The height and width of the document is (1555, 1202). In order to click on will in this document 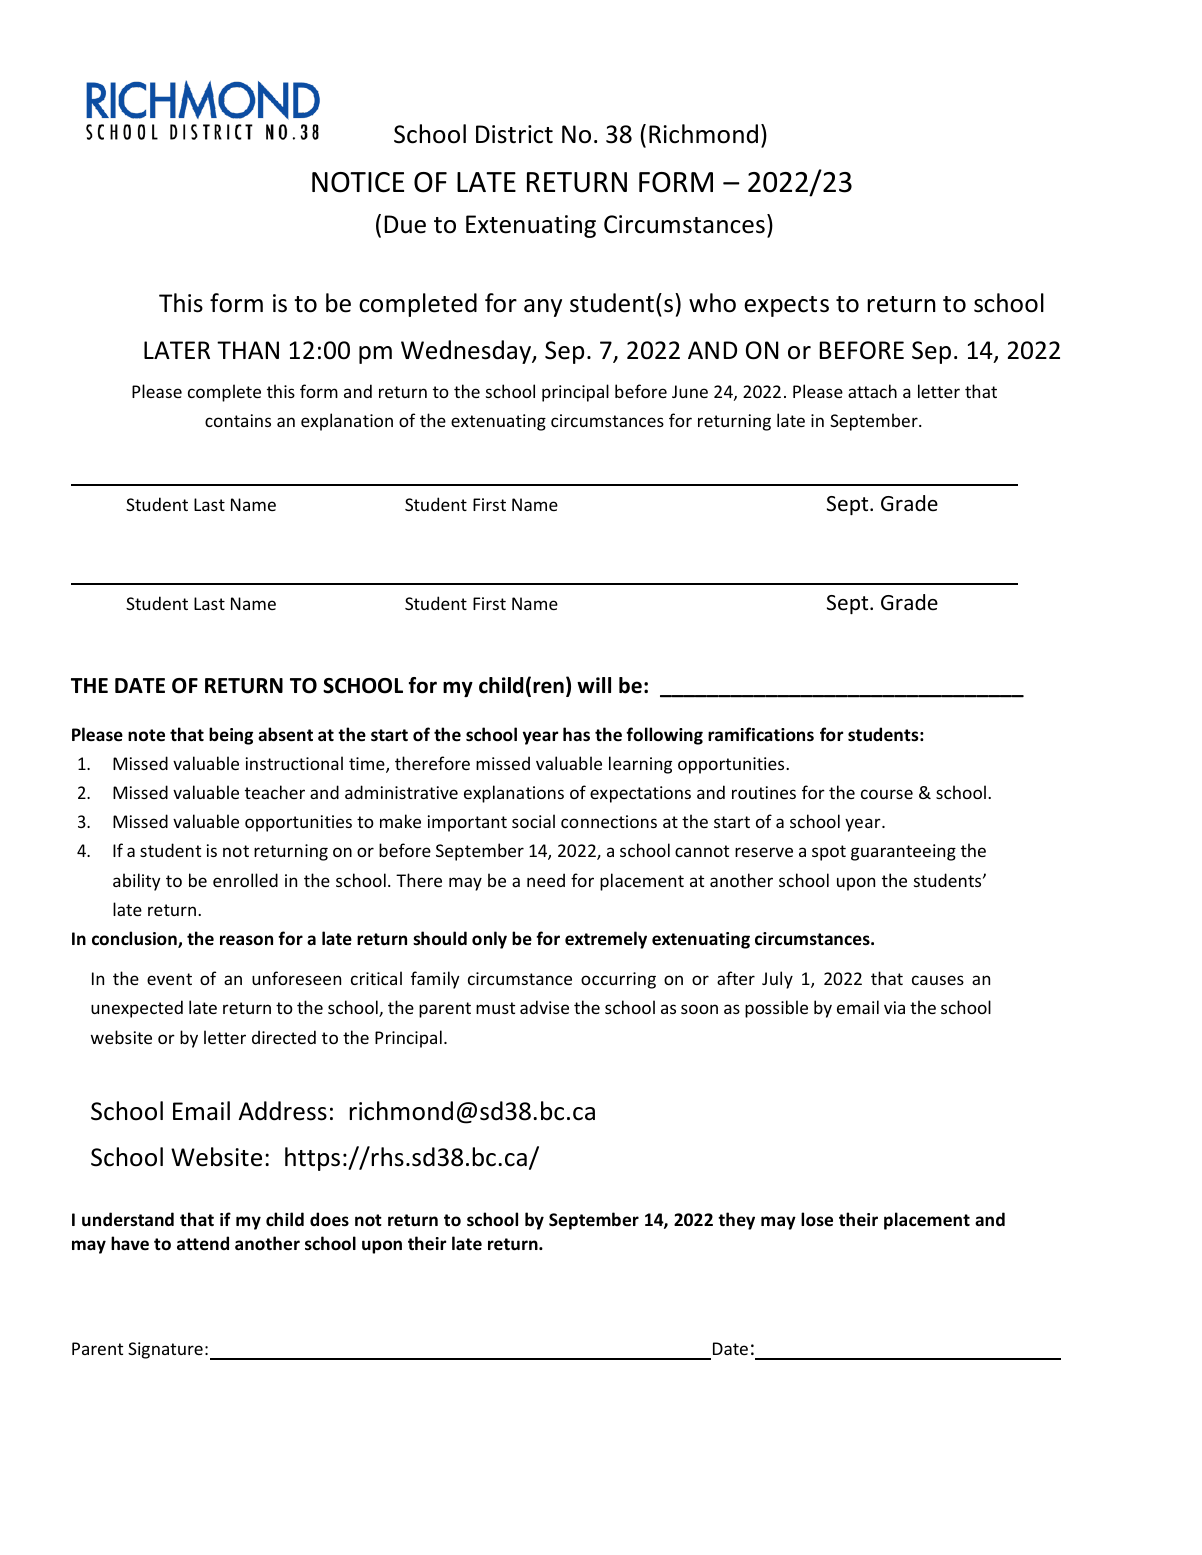, I will do `click(594, 685)`.
